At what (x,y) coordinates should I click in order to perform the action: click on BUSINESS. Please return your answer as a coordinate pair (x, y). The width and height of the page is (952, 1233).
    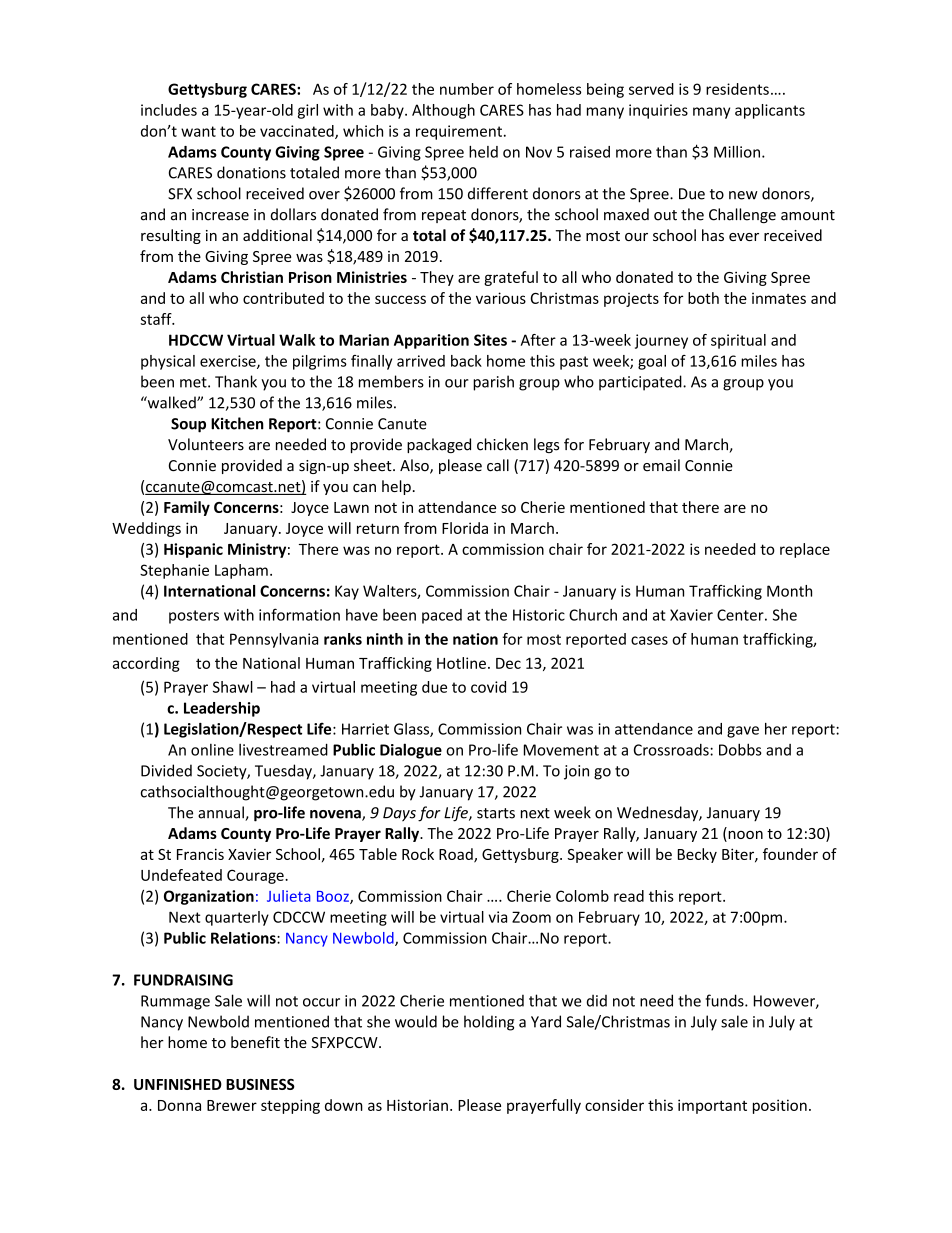
    Looking at the image, I should click on (260, 1084).
